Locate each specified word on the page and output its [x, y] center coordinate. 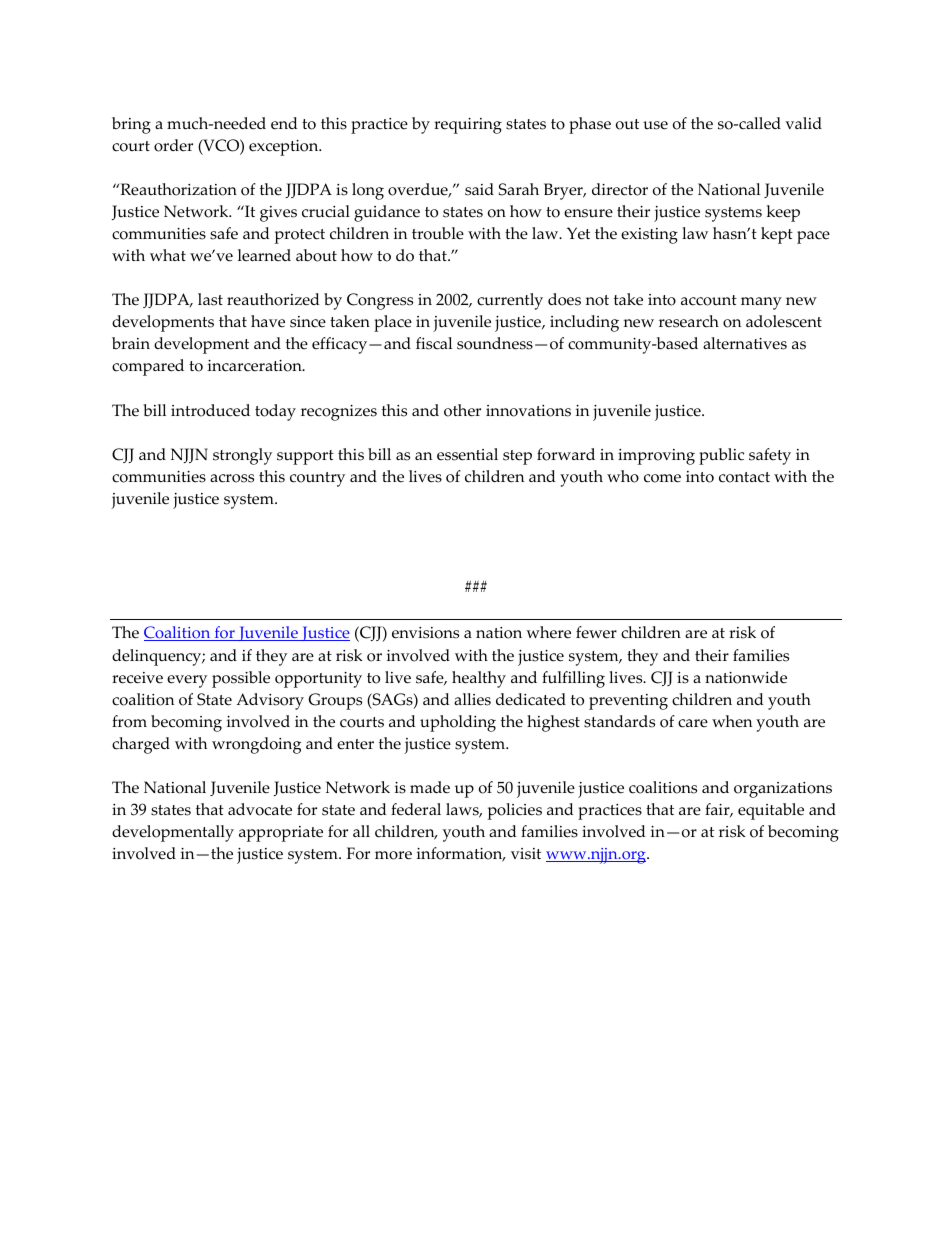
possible [241, 679]
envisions [425, 633]
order [173, 145]
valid [803, 123]
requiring [468, 126]
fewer [596, 632]
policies [515, 811]
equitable [771, 811]
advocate [260, 809]
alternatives [745, 343]
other [462, 410]
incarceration [256, 366]
